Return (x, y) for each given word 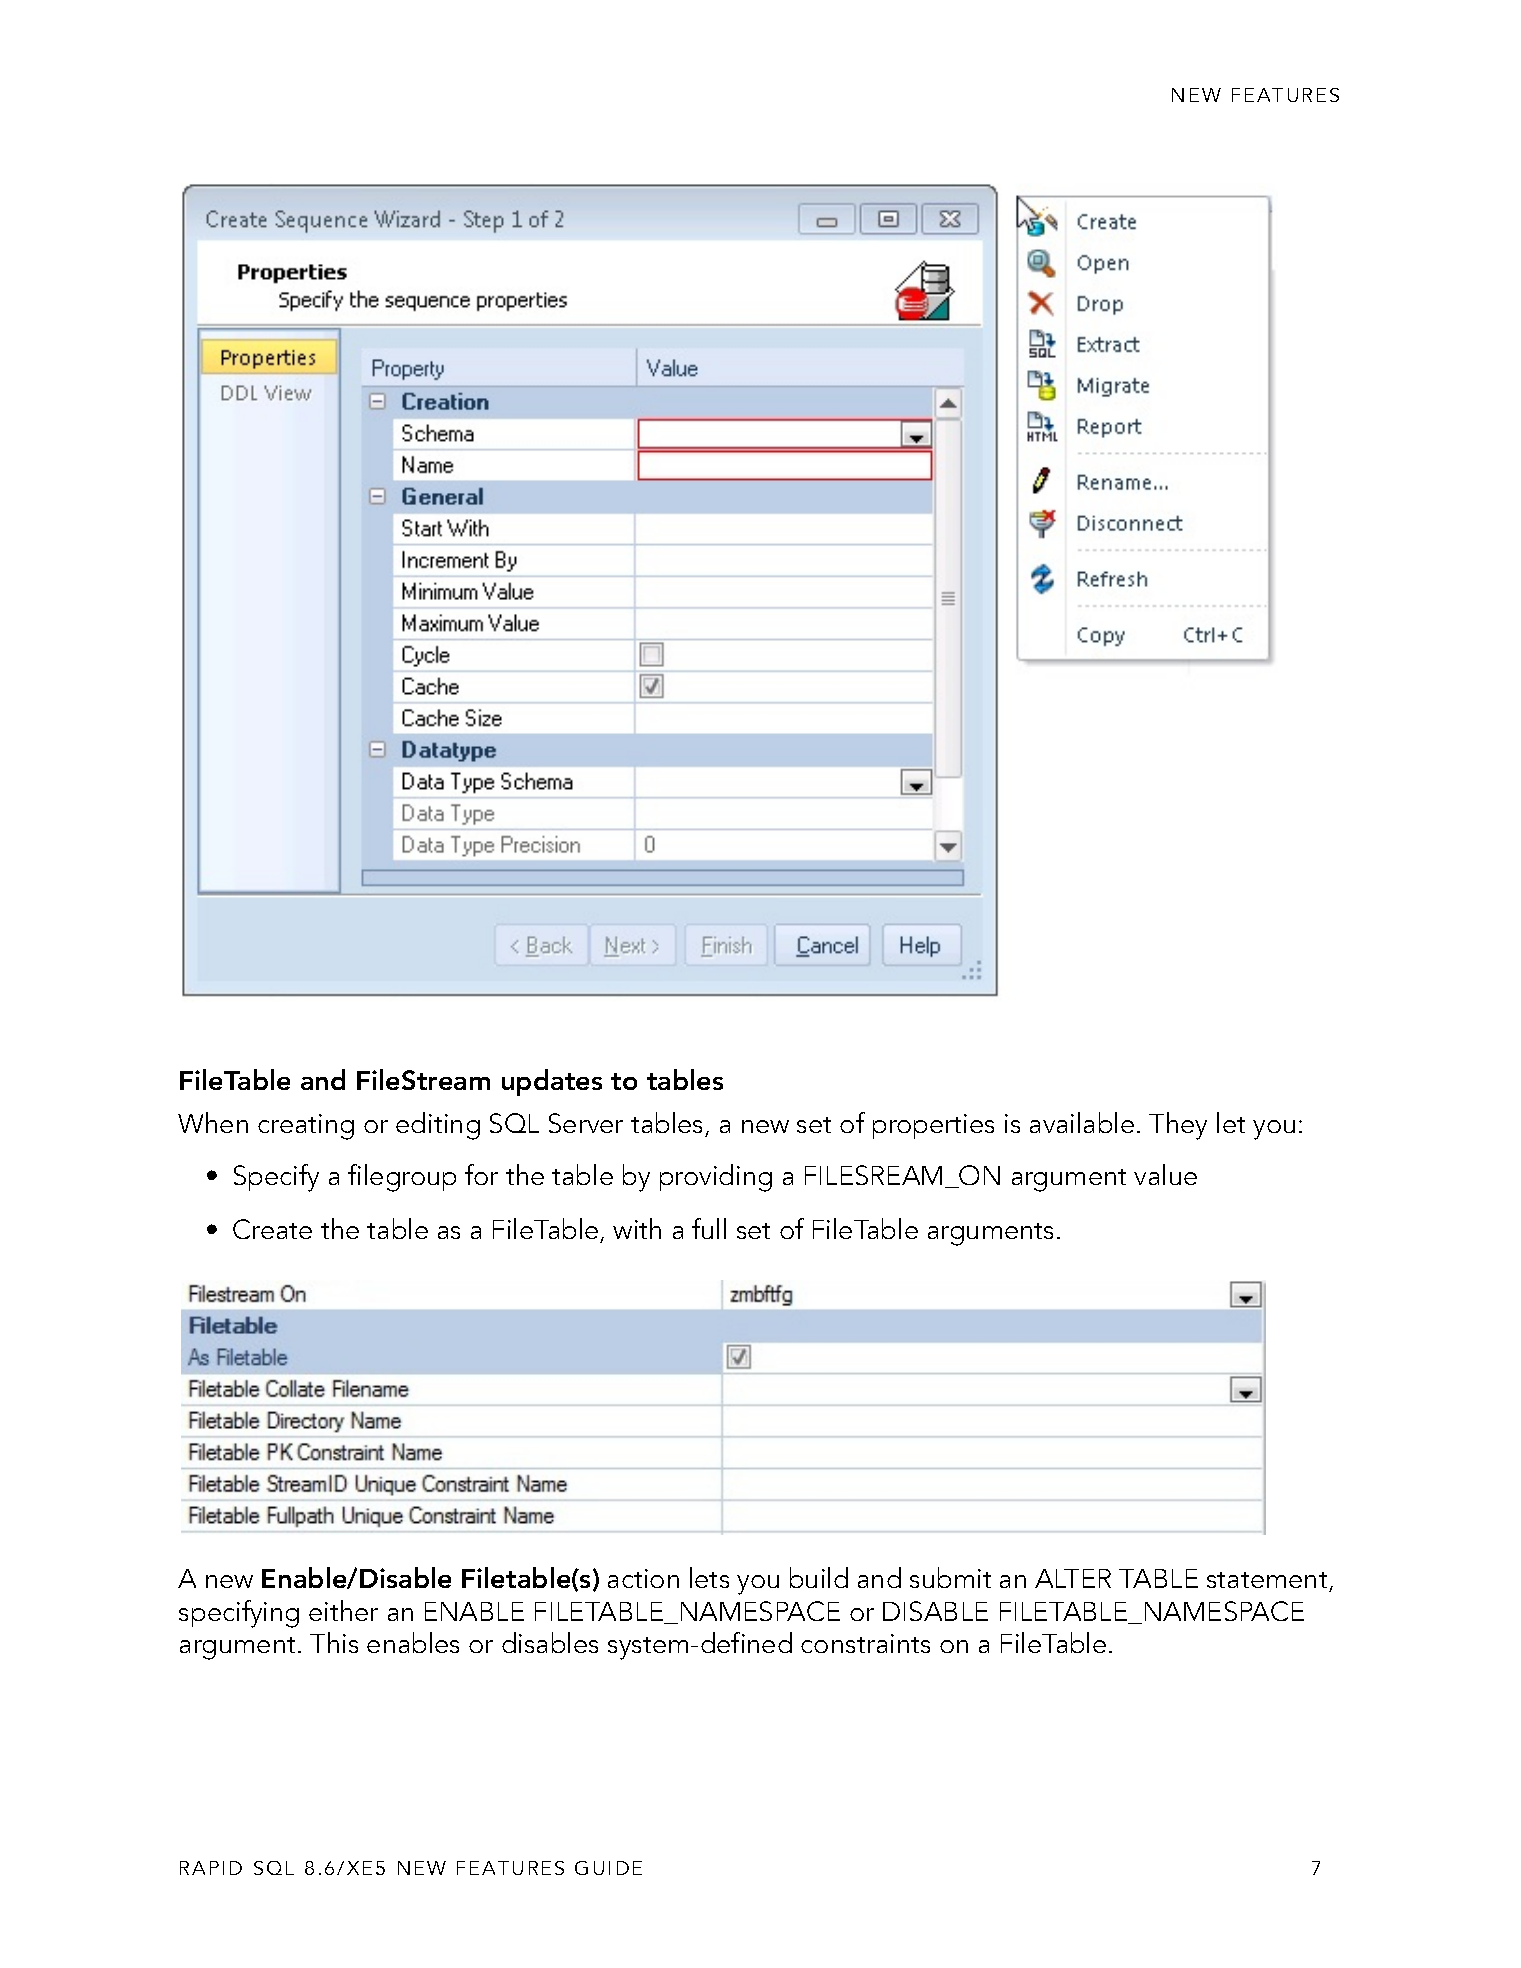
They (1178, 1126)
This (334, 1642)
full (709, 1228)
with (637, 1228)
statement (1268, 1582)
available (1082, 1122)
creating (306, 1127)
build (819, 1577)
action (643, 1578)
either (343, 1610)
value (1165, 1174)
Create (272, 1229)
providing (716, 1178)
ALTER (1073, 1578)
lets (709, 1577)
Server (586, 1123)
